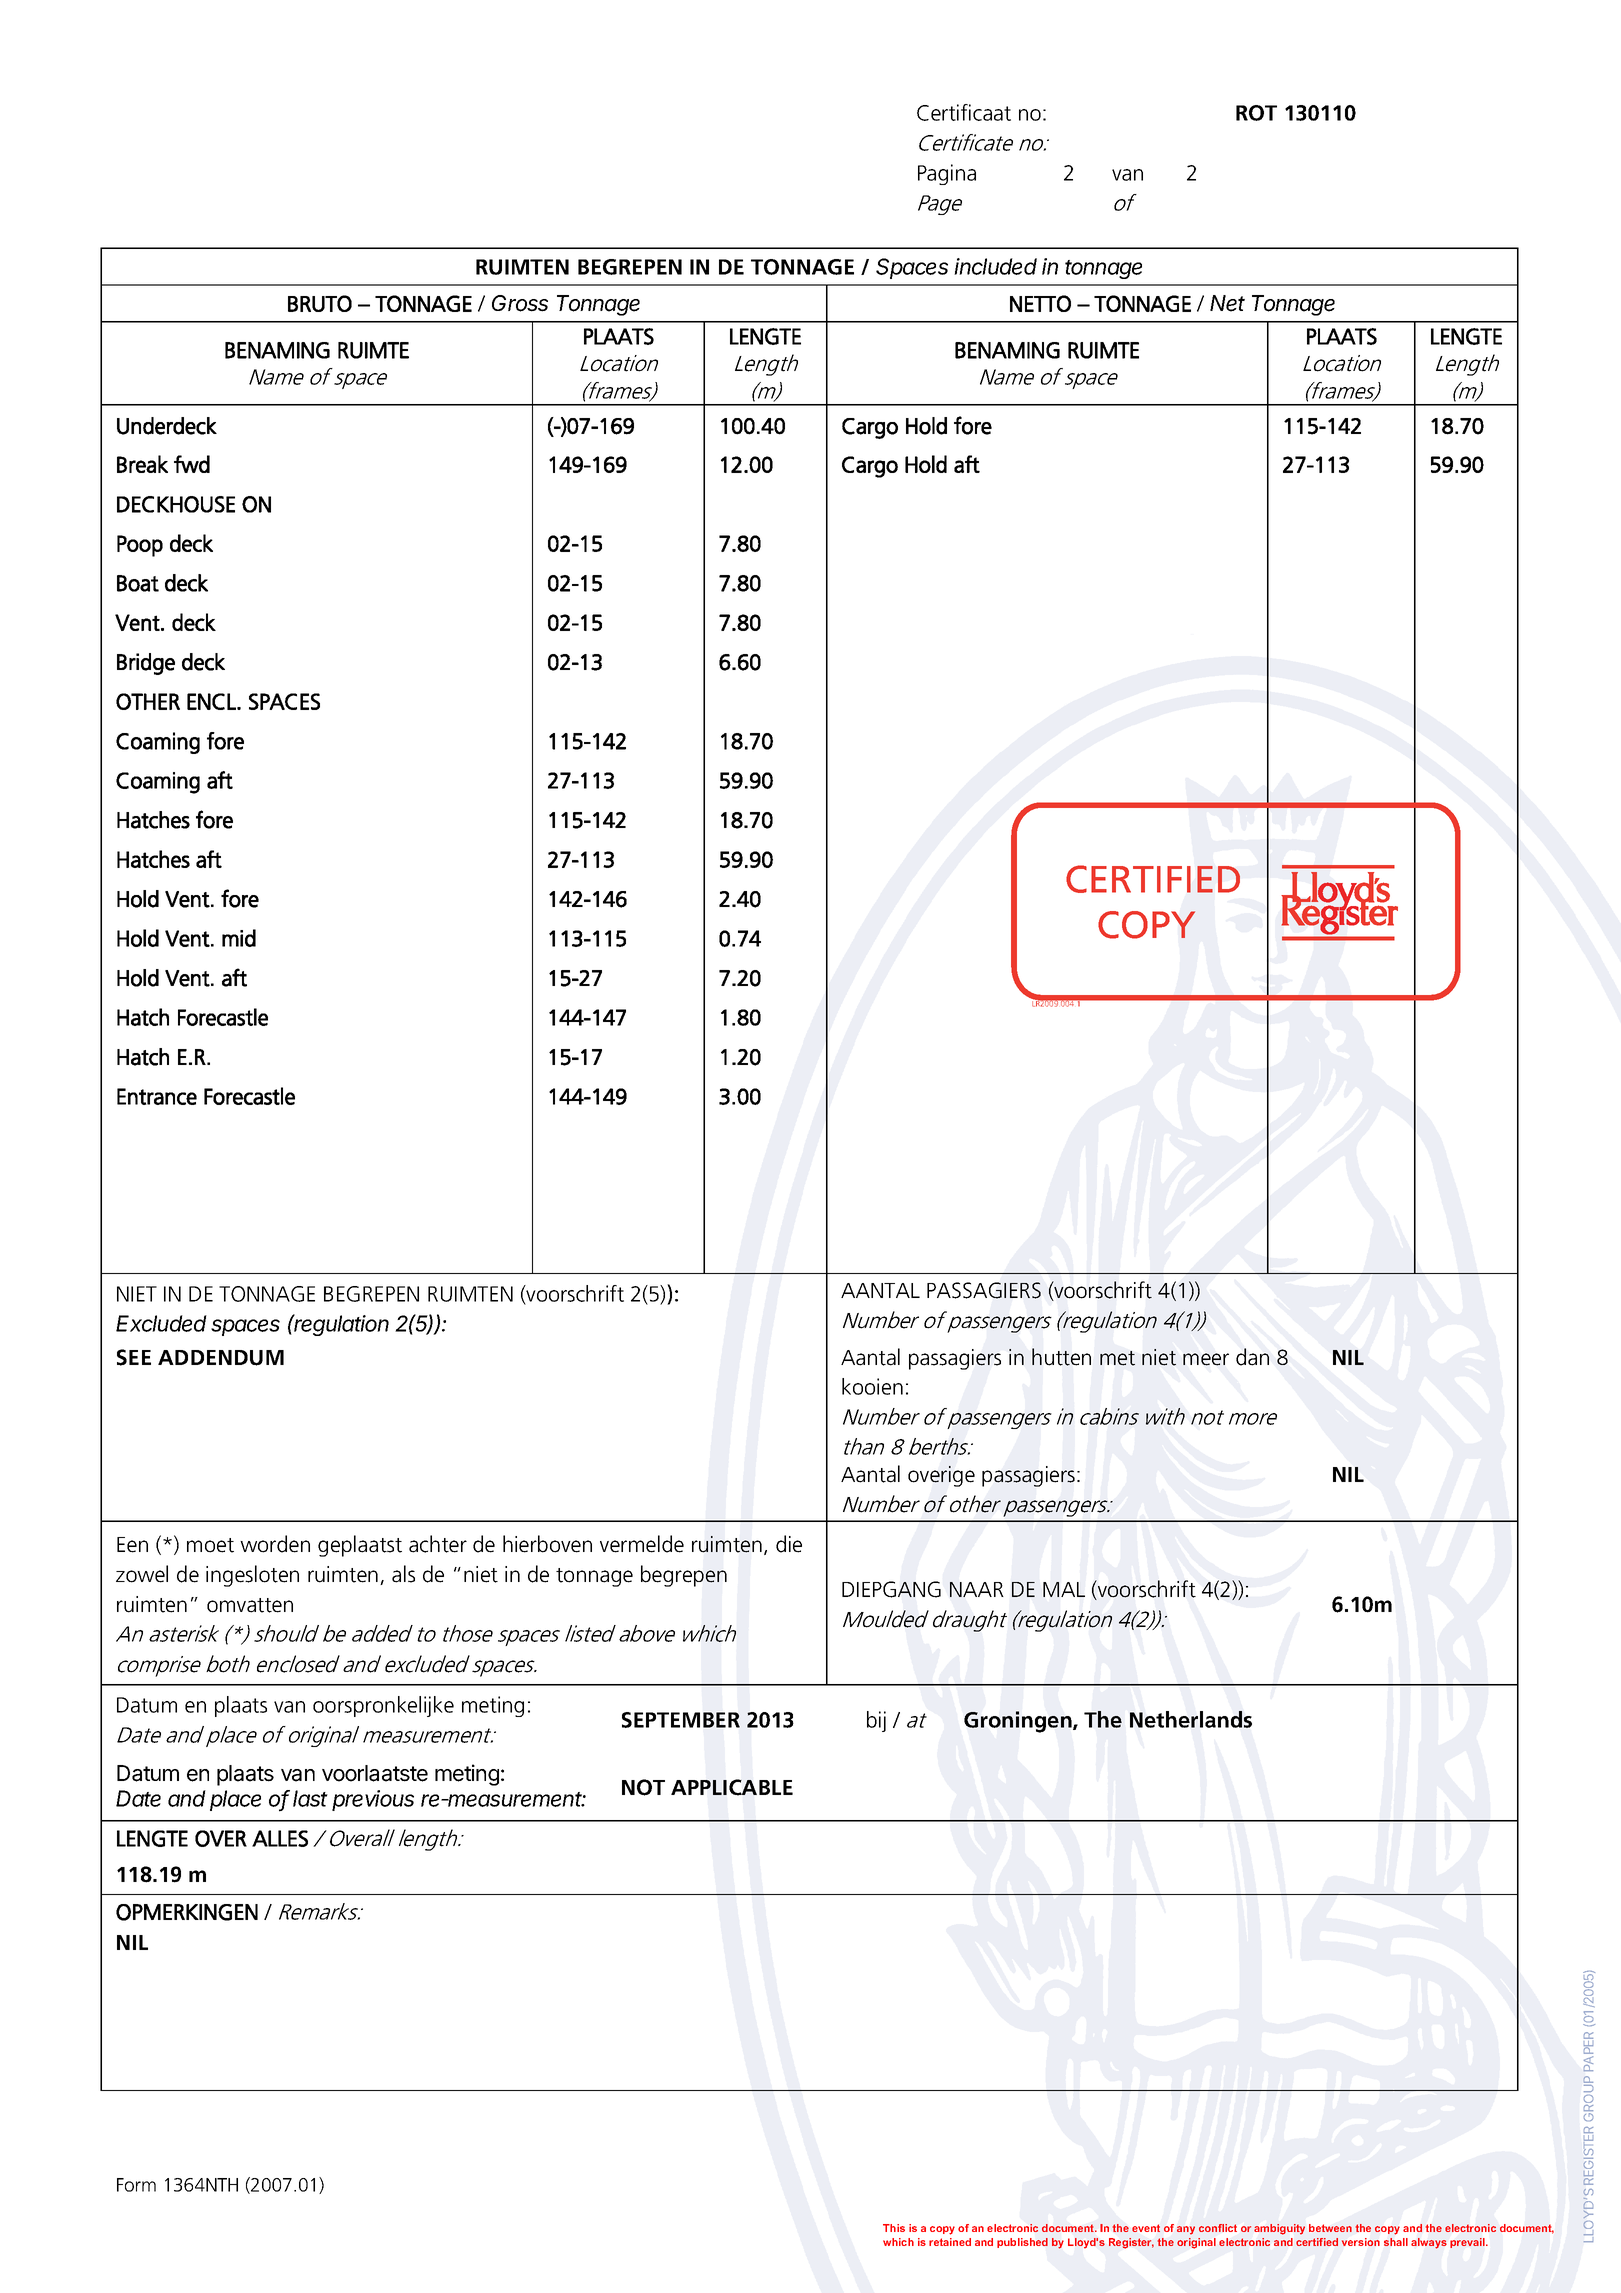  I want to click on Gross, so click(520, 303).
